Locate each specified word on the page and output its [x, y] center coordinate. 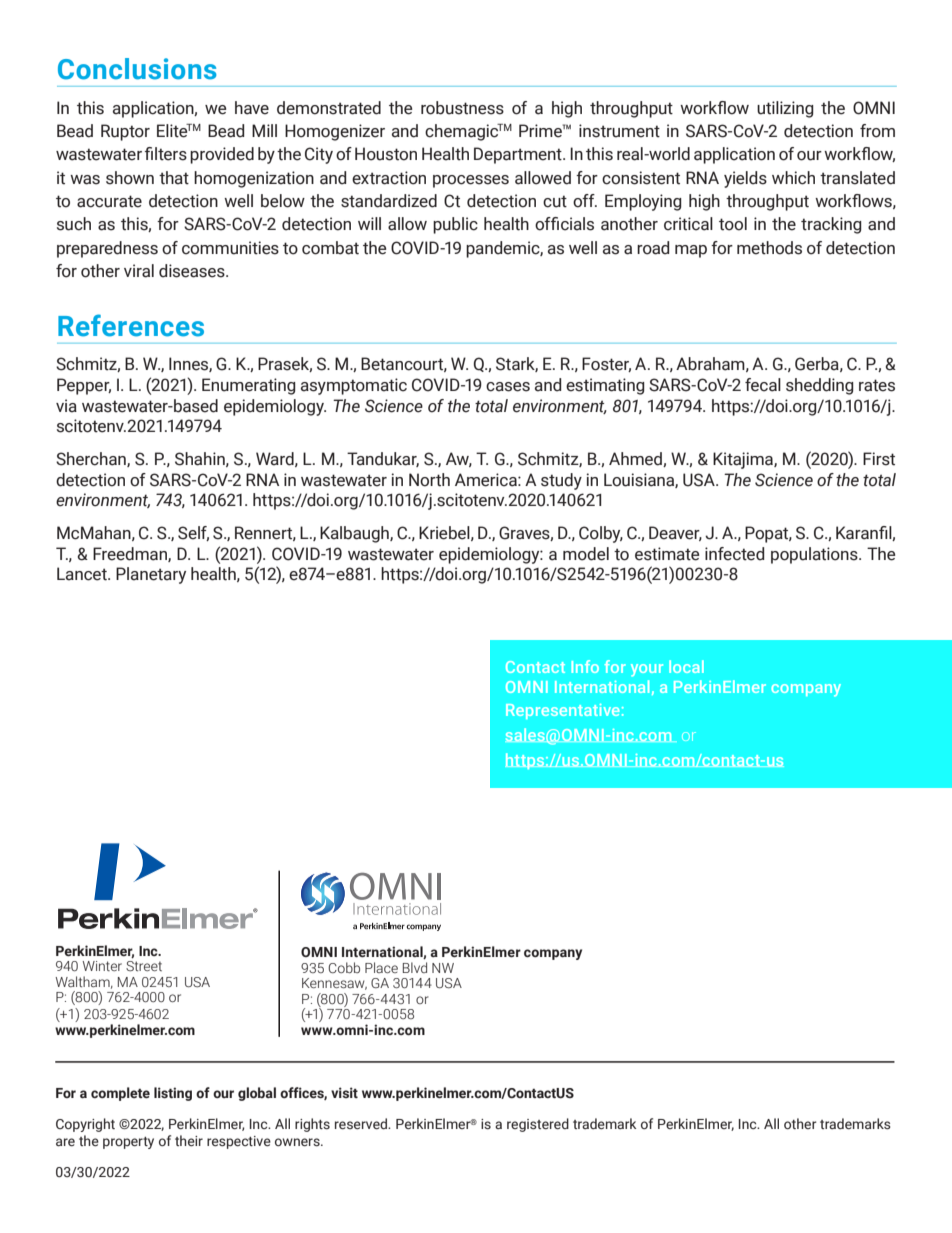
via [66, 406]
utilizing [785, 109]
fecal [763, 385]
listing [173, 1094]
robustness [462, 108]
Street [144, 966]
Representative [563, 711]
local [686, 666]
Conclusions [137, 69]
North [429, 480]
